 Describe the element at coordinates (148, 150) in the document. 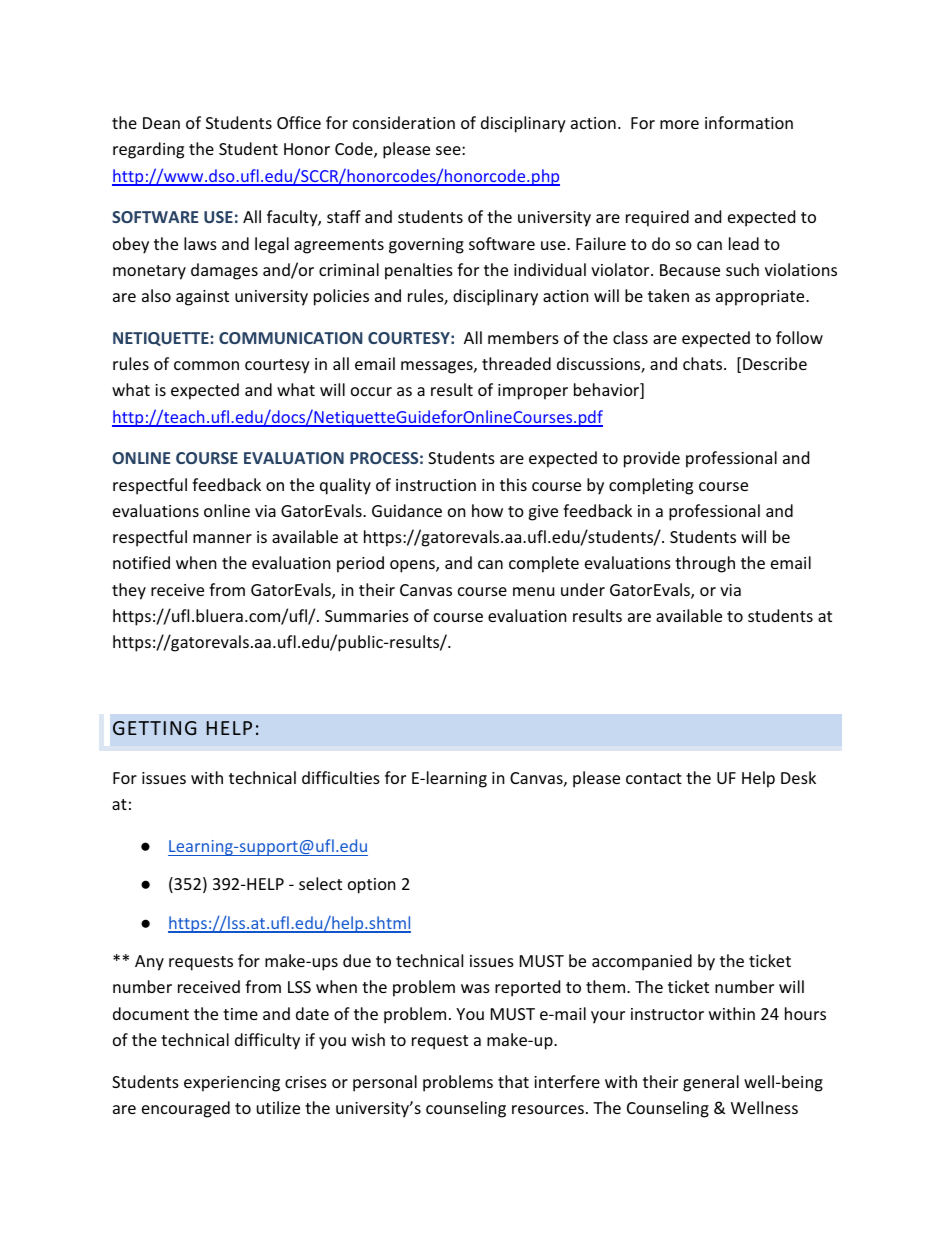

I see `regarding` at that location.
